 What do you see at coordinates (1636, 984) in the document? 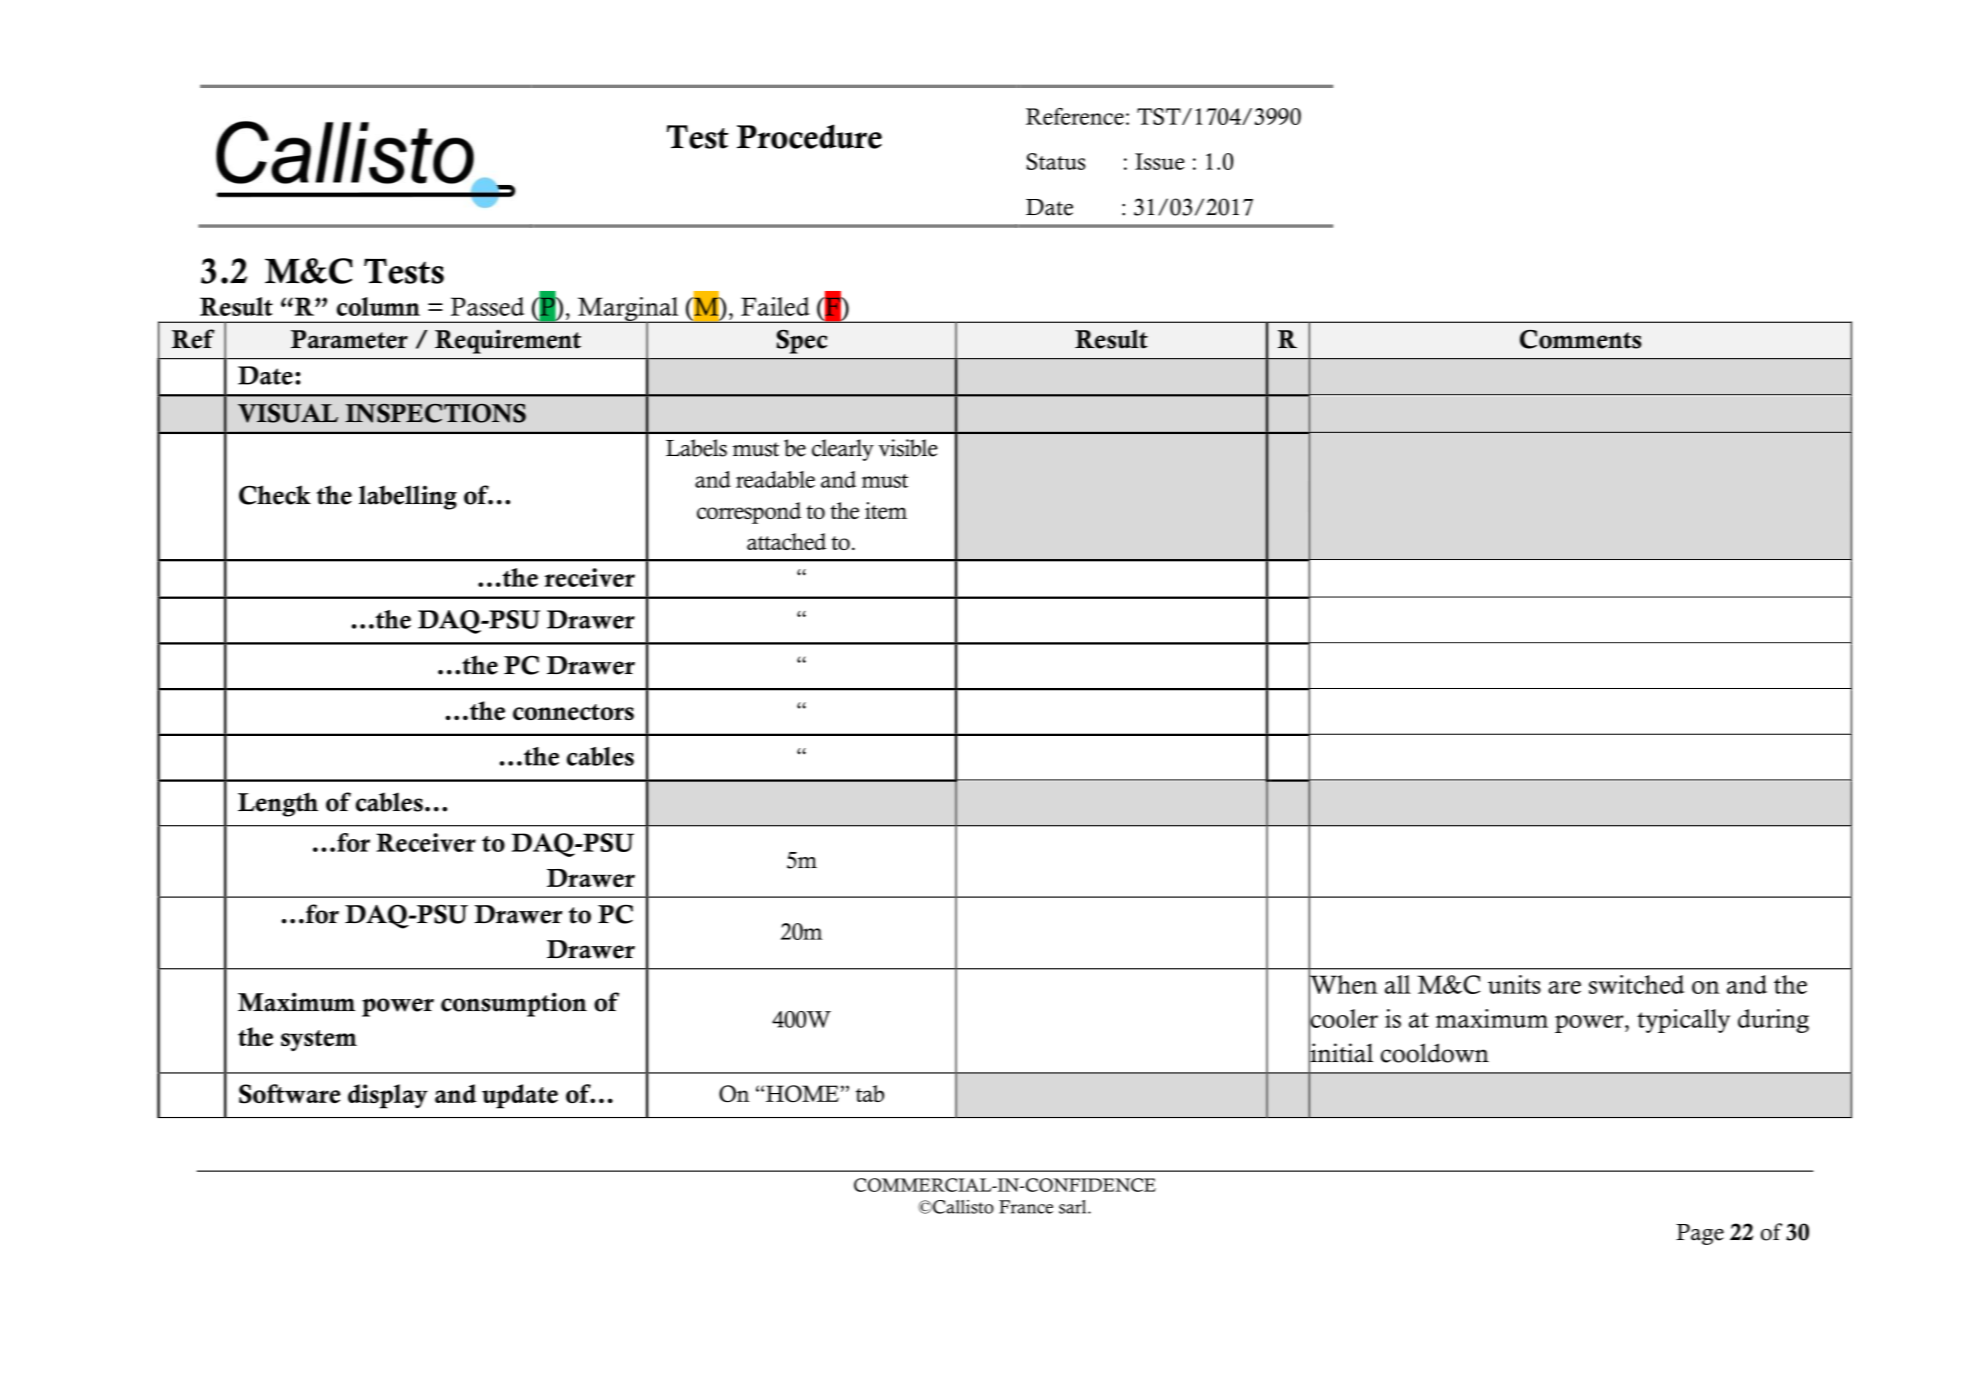
I see `switched` at bounding box center [1636, 984].
